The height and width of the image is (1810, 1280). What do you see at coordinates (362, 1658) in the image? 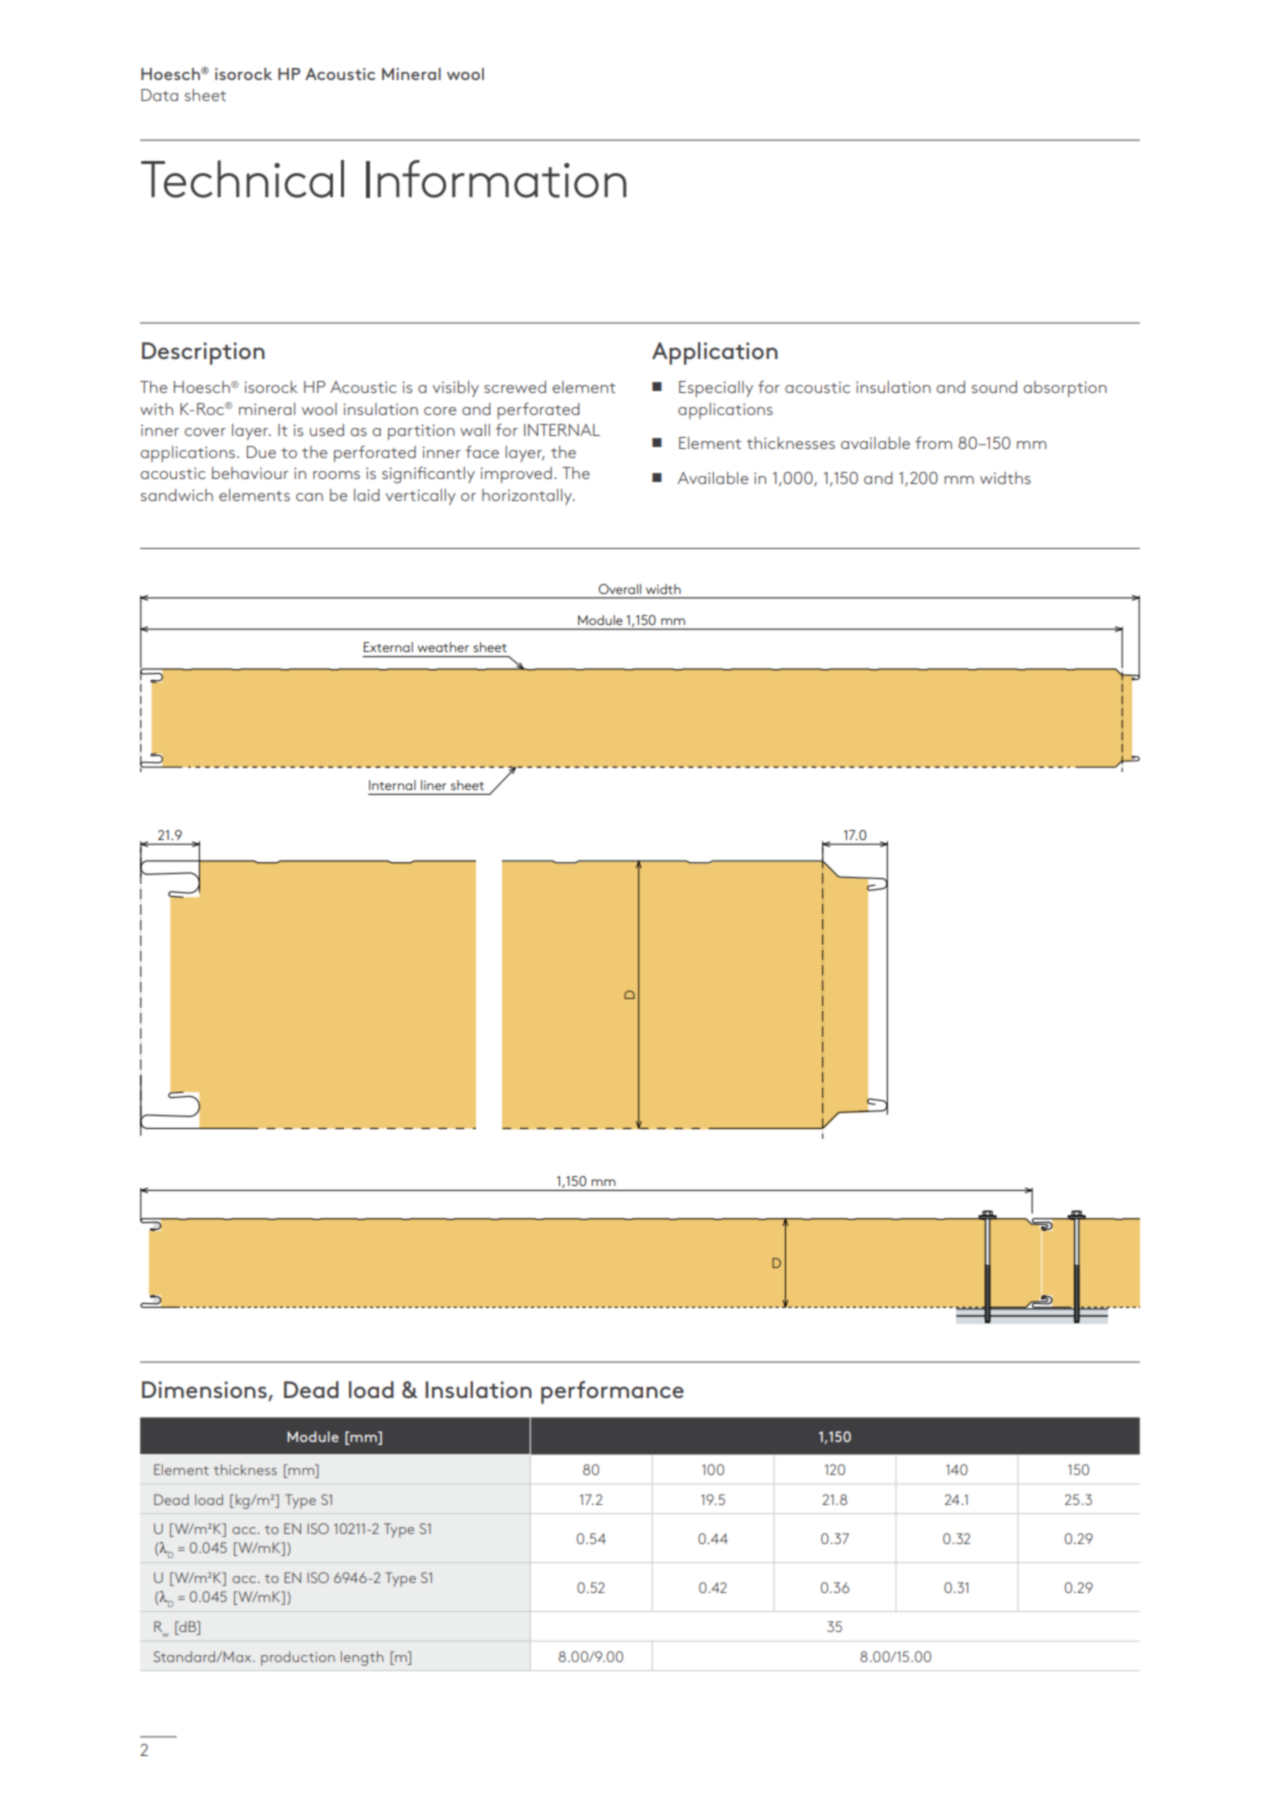
I see `length` at bounding box center [362, 1658].
